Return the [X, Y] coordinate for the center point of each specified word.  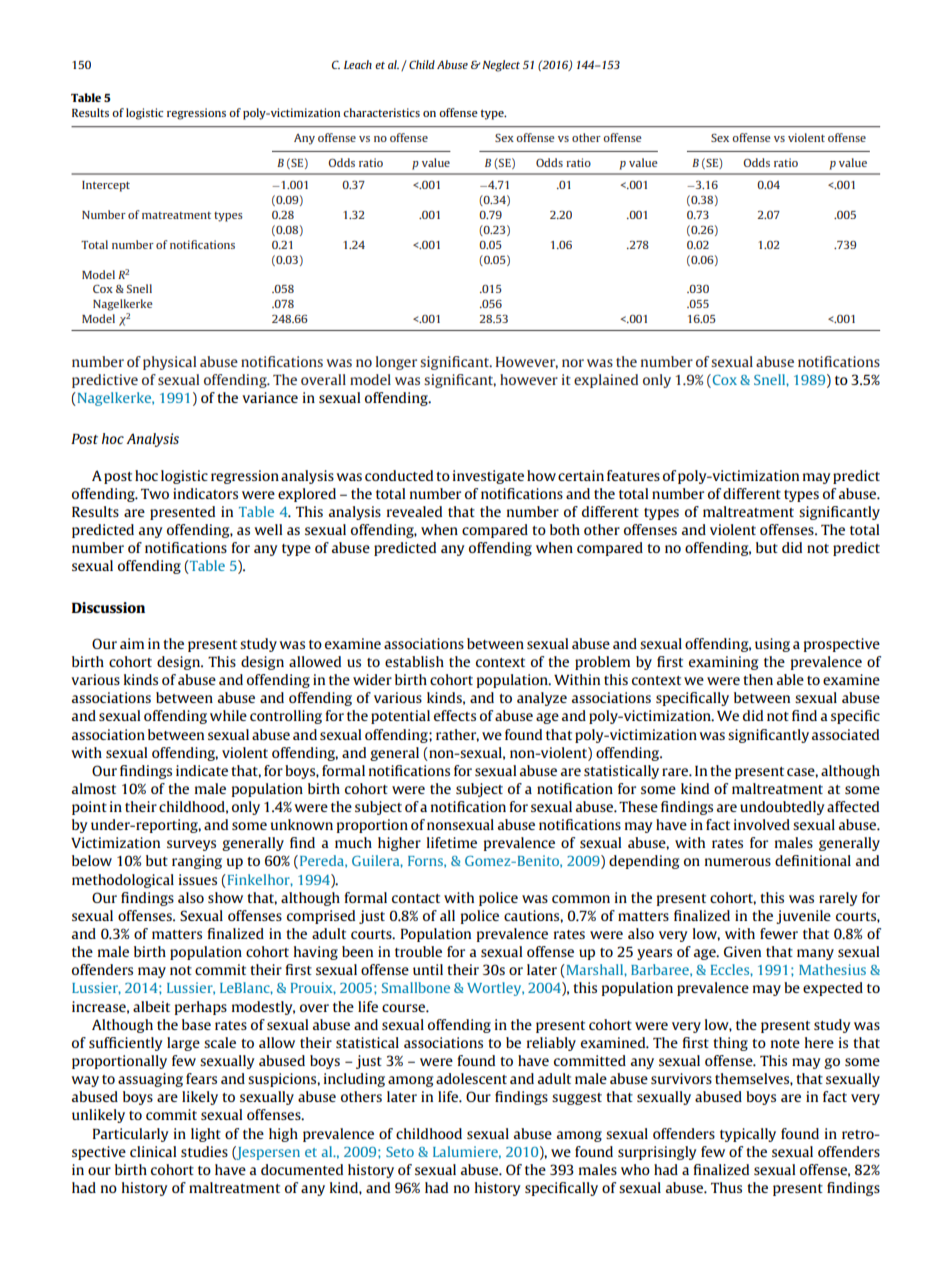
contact [416, 898]
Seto [400, 1152]
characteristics [381, 112]
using [772, 645]
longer [396, 363]
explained [606, 381]
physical [169, 363]
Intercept [106, 186]
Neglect [500, 66]
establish [414, 661]
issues [198, 879]
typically [748, 1135]
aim [132, 643]
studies [204, 1151]
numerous [738, 862]
